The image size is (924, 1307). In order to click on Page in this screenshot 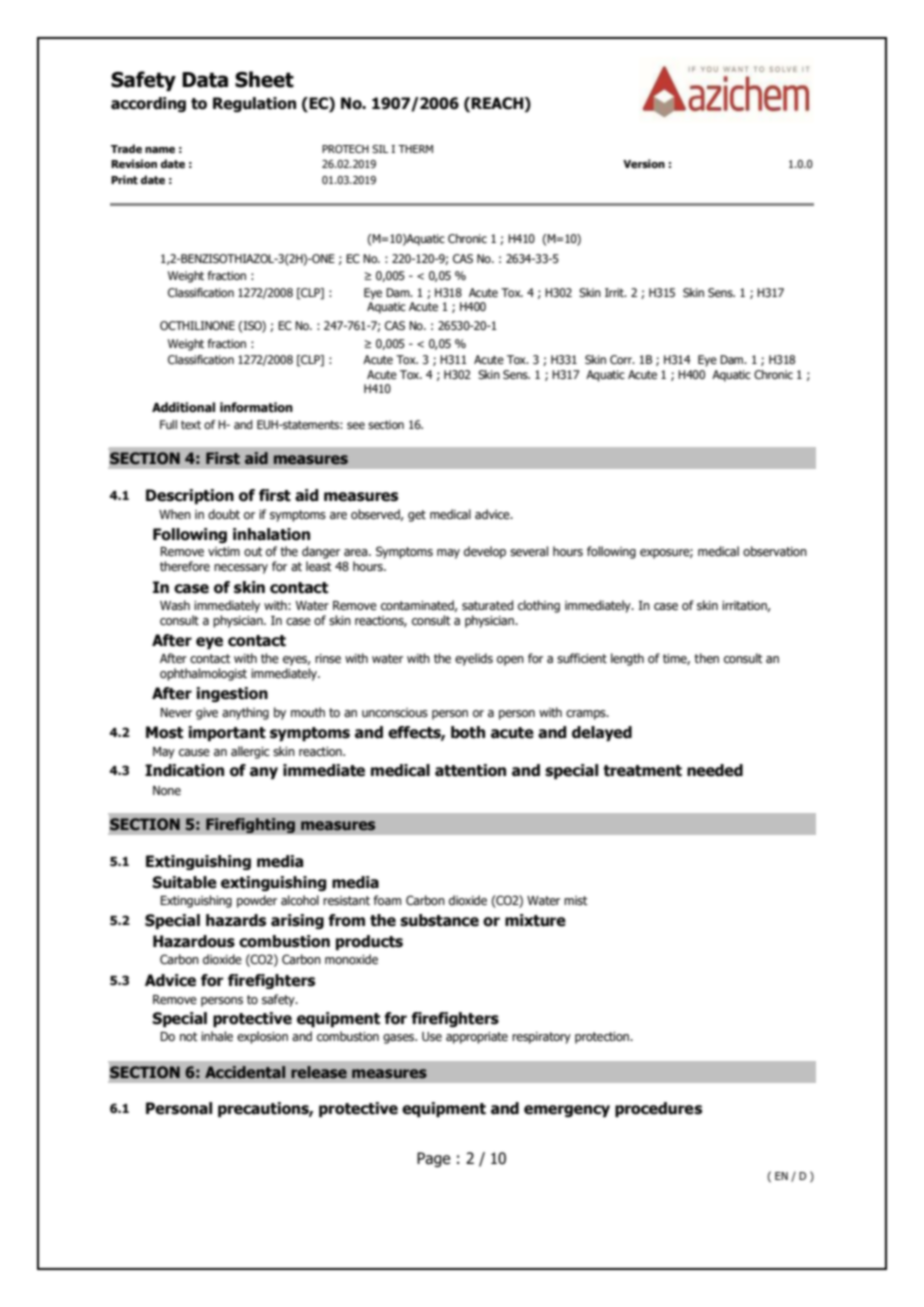, I will do `click(433, 1159)`.
